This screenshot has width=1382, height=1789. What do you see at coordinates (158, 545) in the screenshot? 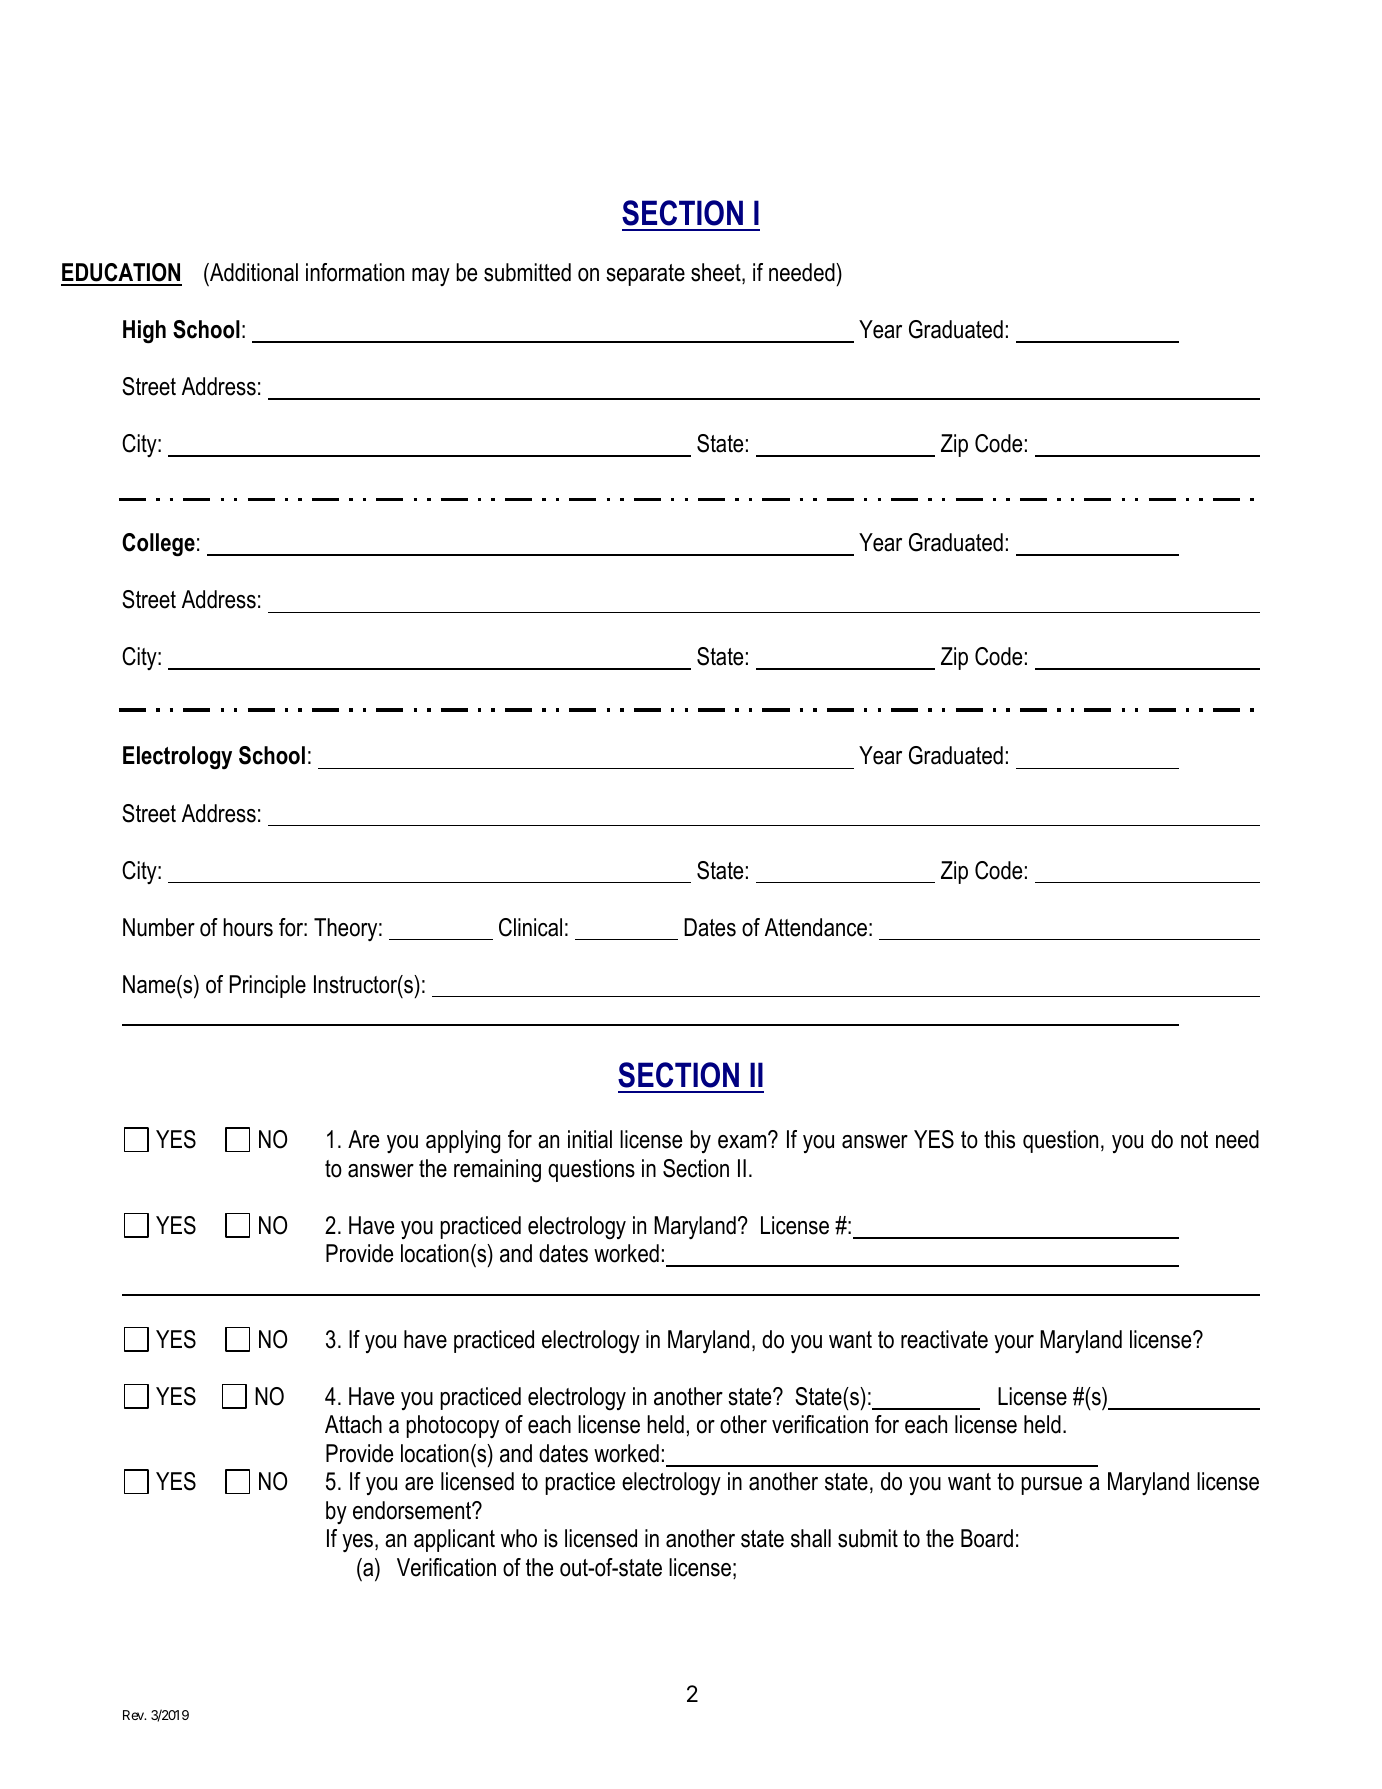
I see `College` at bounding box center [158, 545].
